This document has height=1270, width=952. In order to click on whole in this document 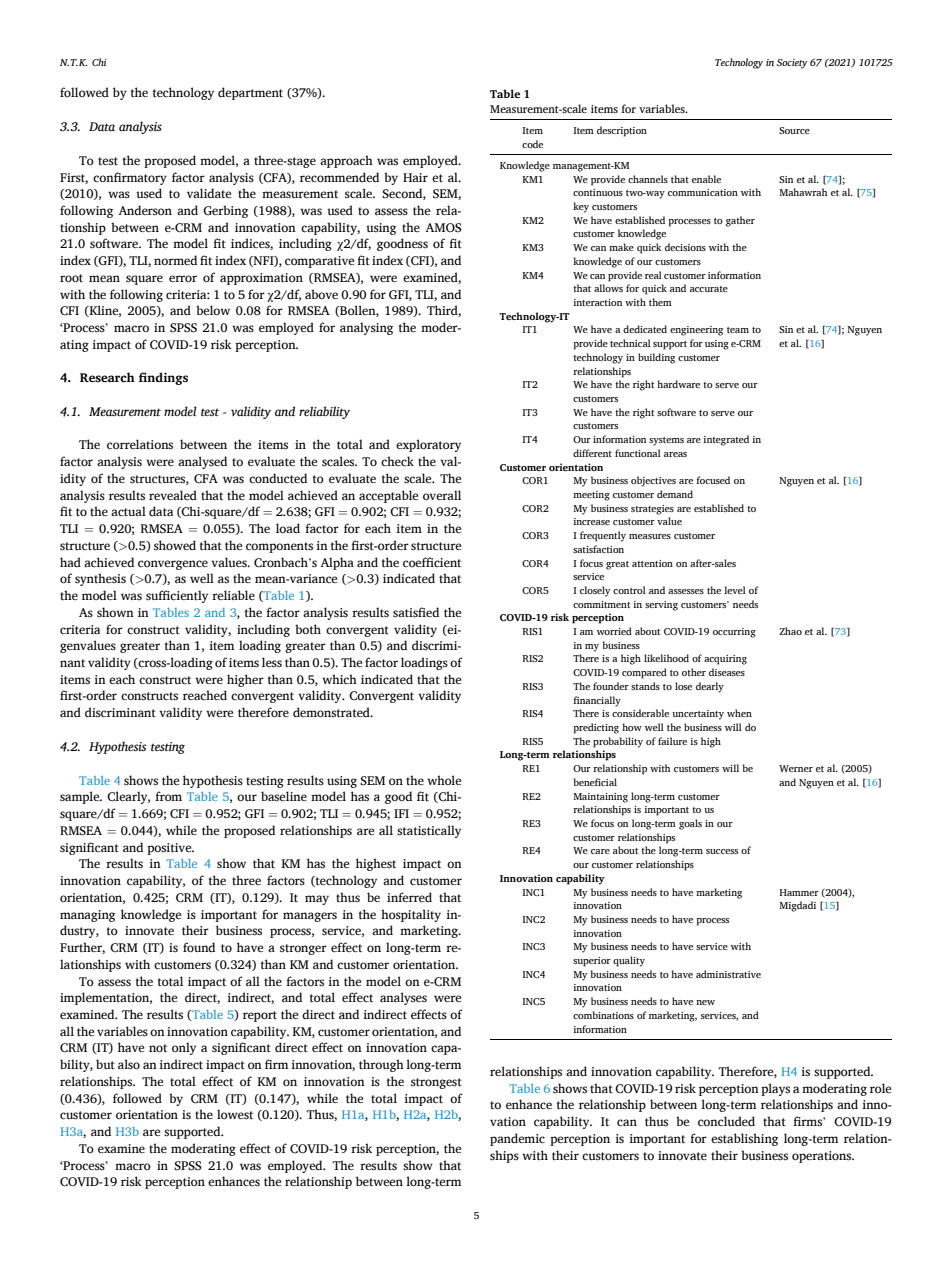, I will do `click(444, 780)`.
